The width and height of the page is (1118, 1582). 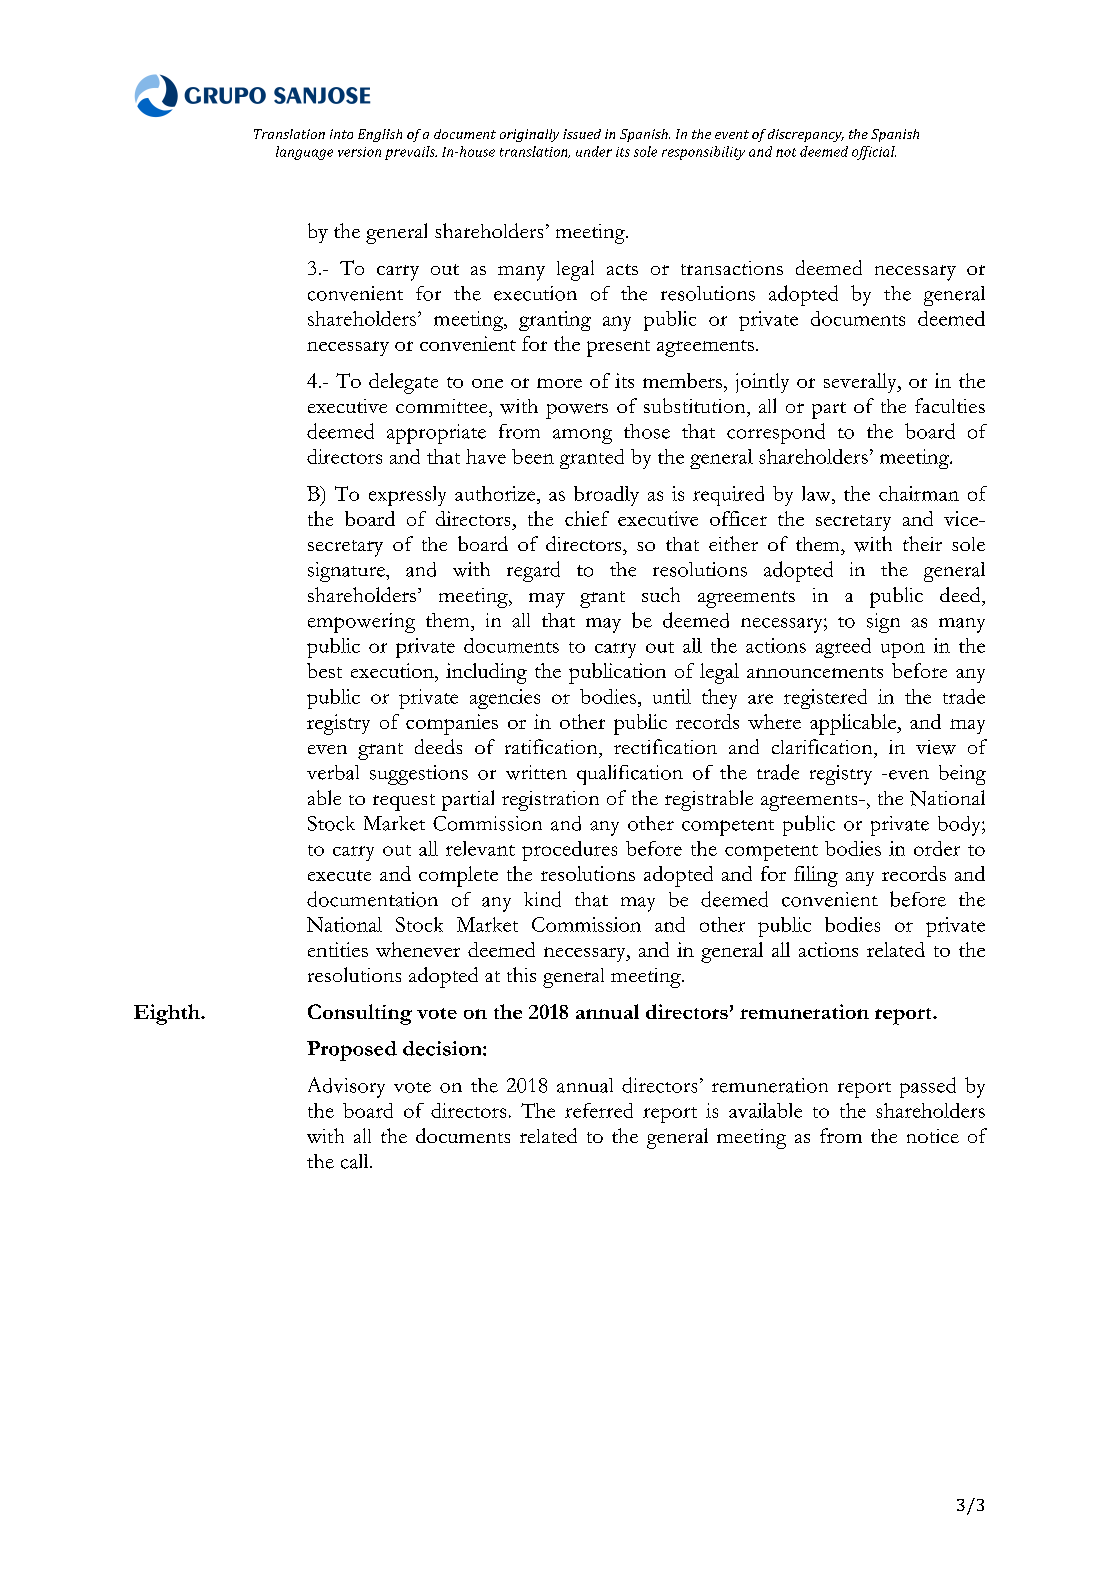 What do you see at coordinates (333, 772) in the page?
I see `verbal` at bounding box center [333, 772].
